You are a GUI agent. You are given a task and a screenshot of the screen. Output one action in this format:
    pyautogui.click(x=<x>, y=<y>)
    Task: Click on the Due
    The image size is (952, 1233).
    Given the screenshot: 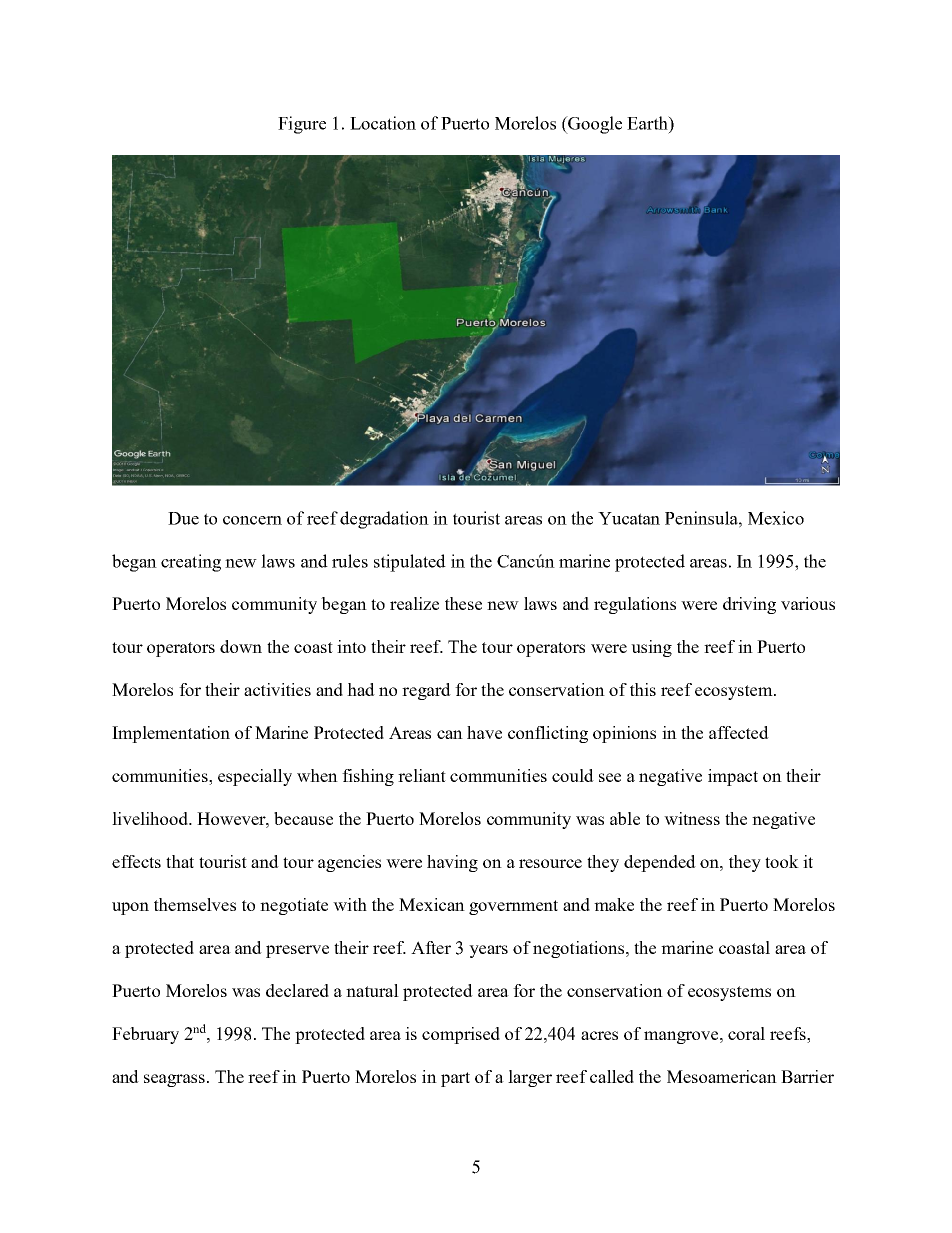 What is the action you would take?
    pyautogui.click(x=183, y=518)
